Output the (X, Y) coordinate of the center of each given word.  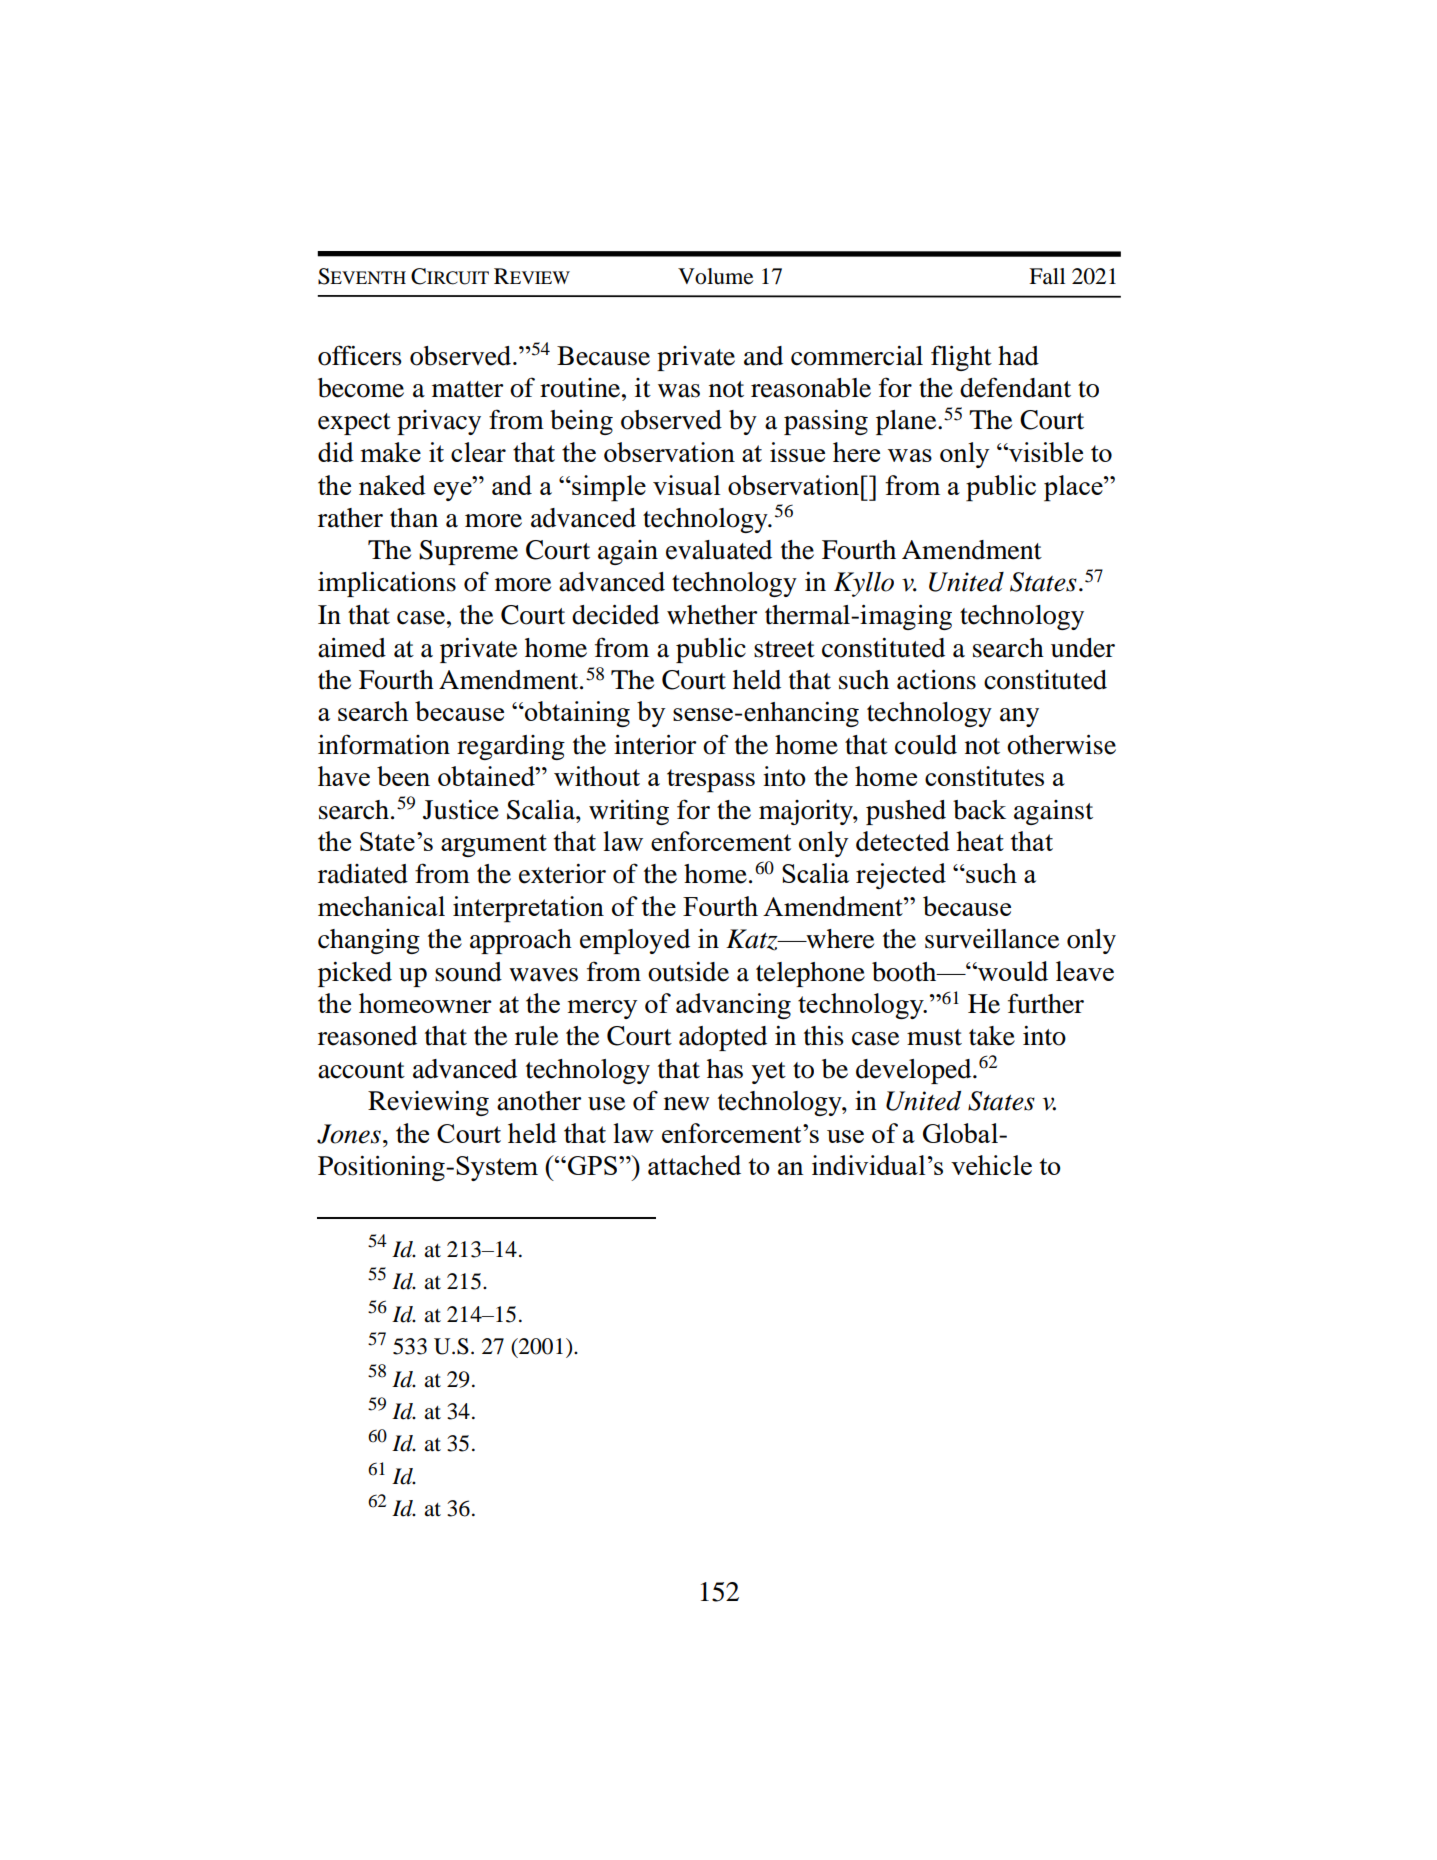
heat (980, 841)
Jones (349, 1134)
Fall (1047, 276)
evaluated (719, 550)
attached (694, 1165)
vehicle (991, 1165)
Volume (715, 276)
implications (387, 584)
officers (360, 355)
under (1083, 648)
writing (629, 812)
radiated (363, 874)
